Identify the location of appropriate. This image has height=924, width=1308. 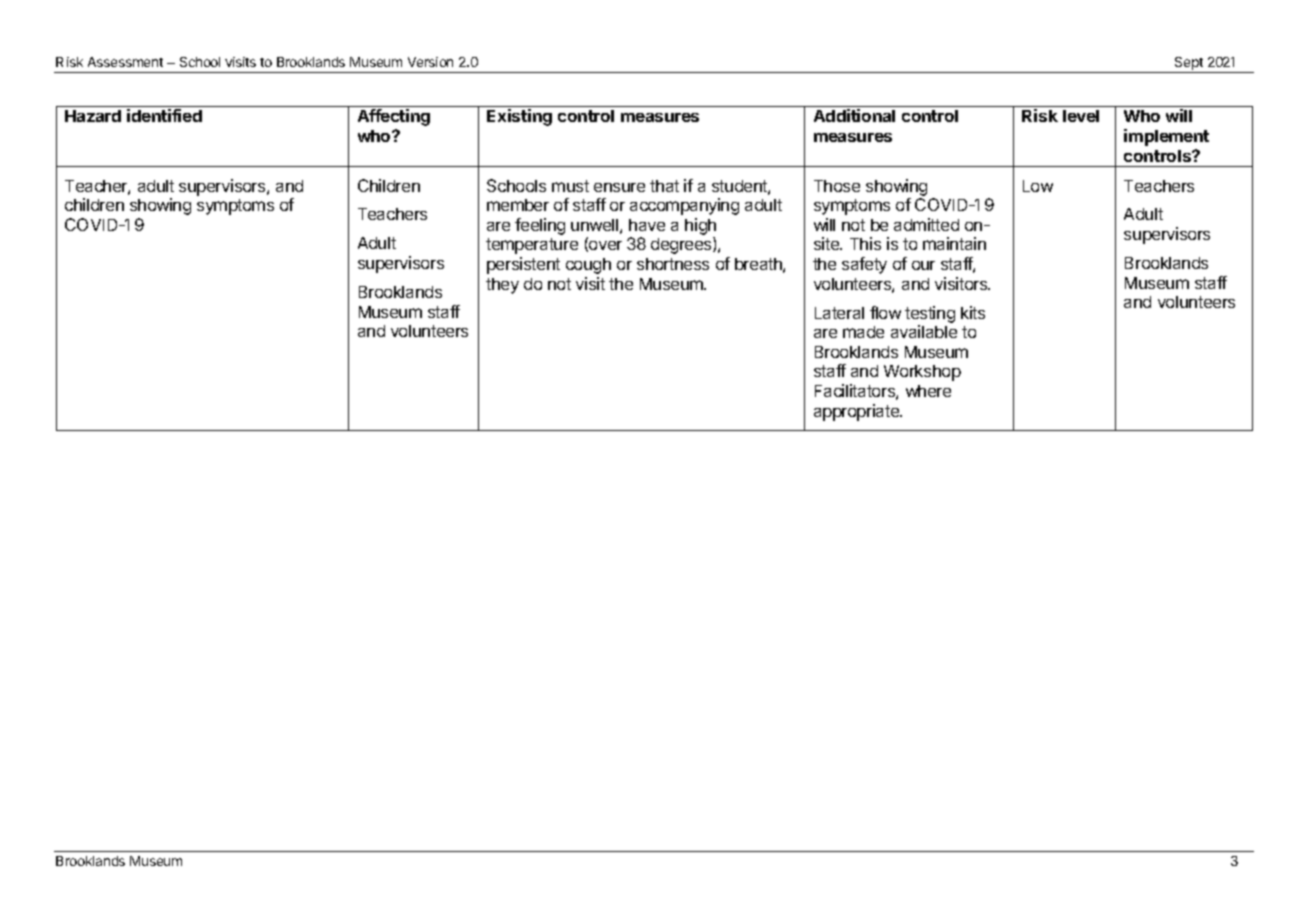
(858, 412).
